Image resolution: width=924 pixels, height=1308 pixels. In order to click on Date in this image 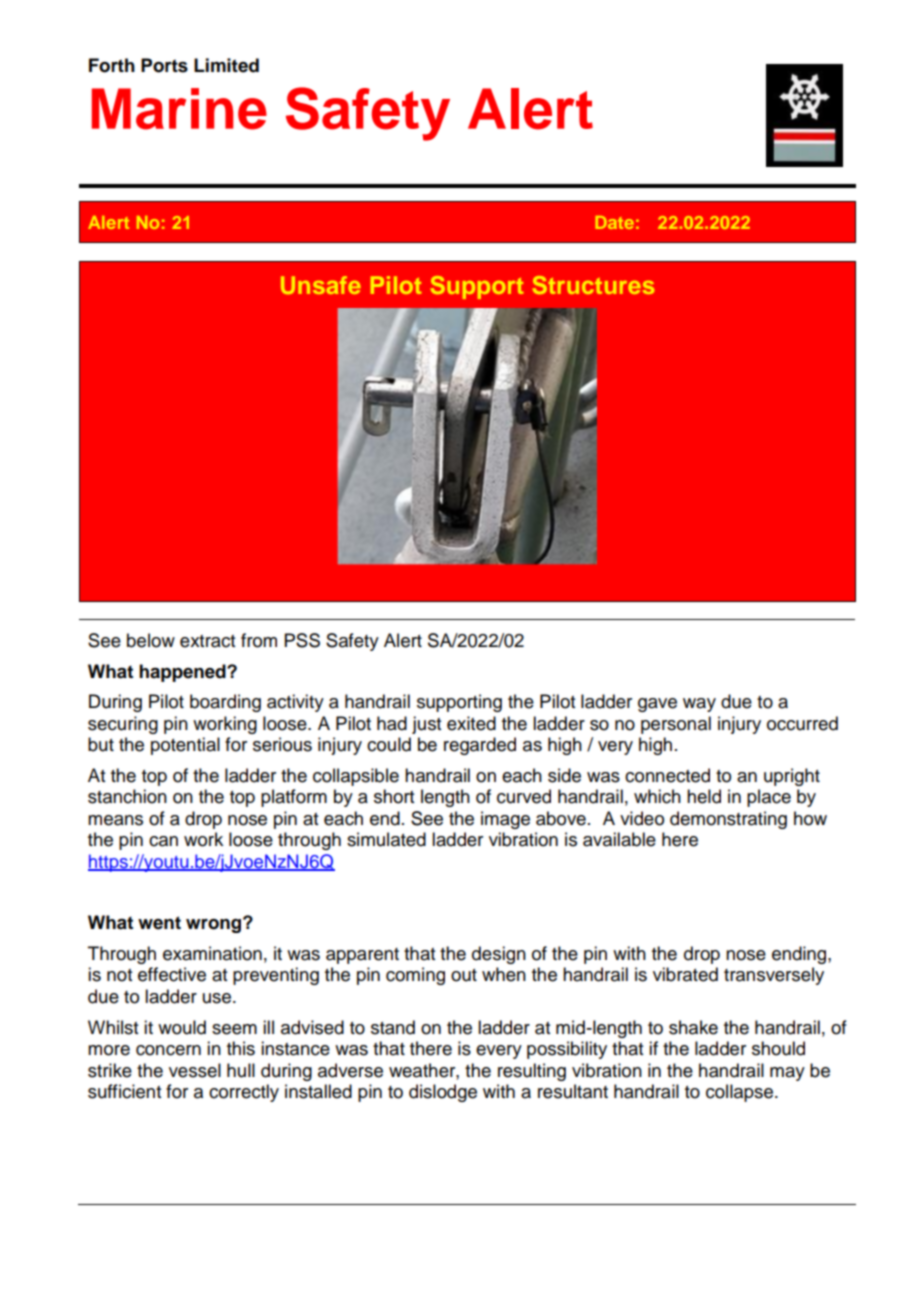, I will do `click(614, 222)`.
